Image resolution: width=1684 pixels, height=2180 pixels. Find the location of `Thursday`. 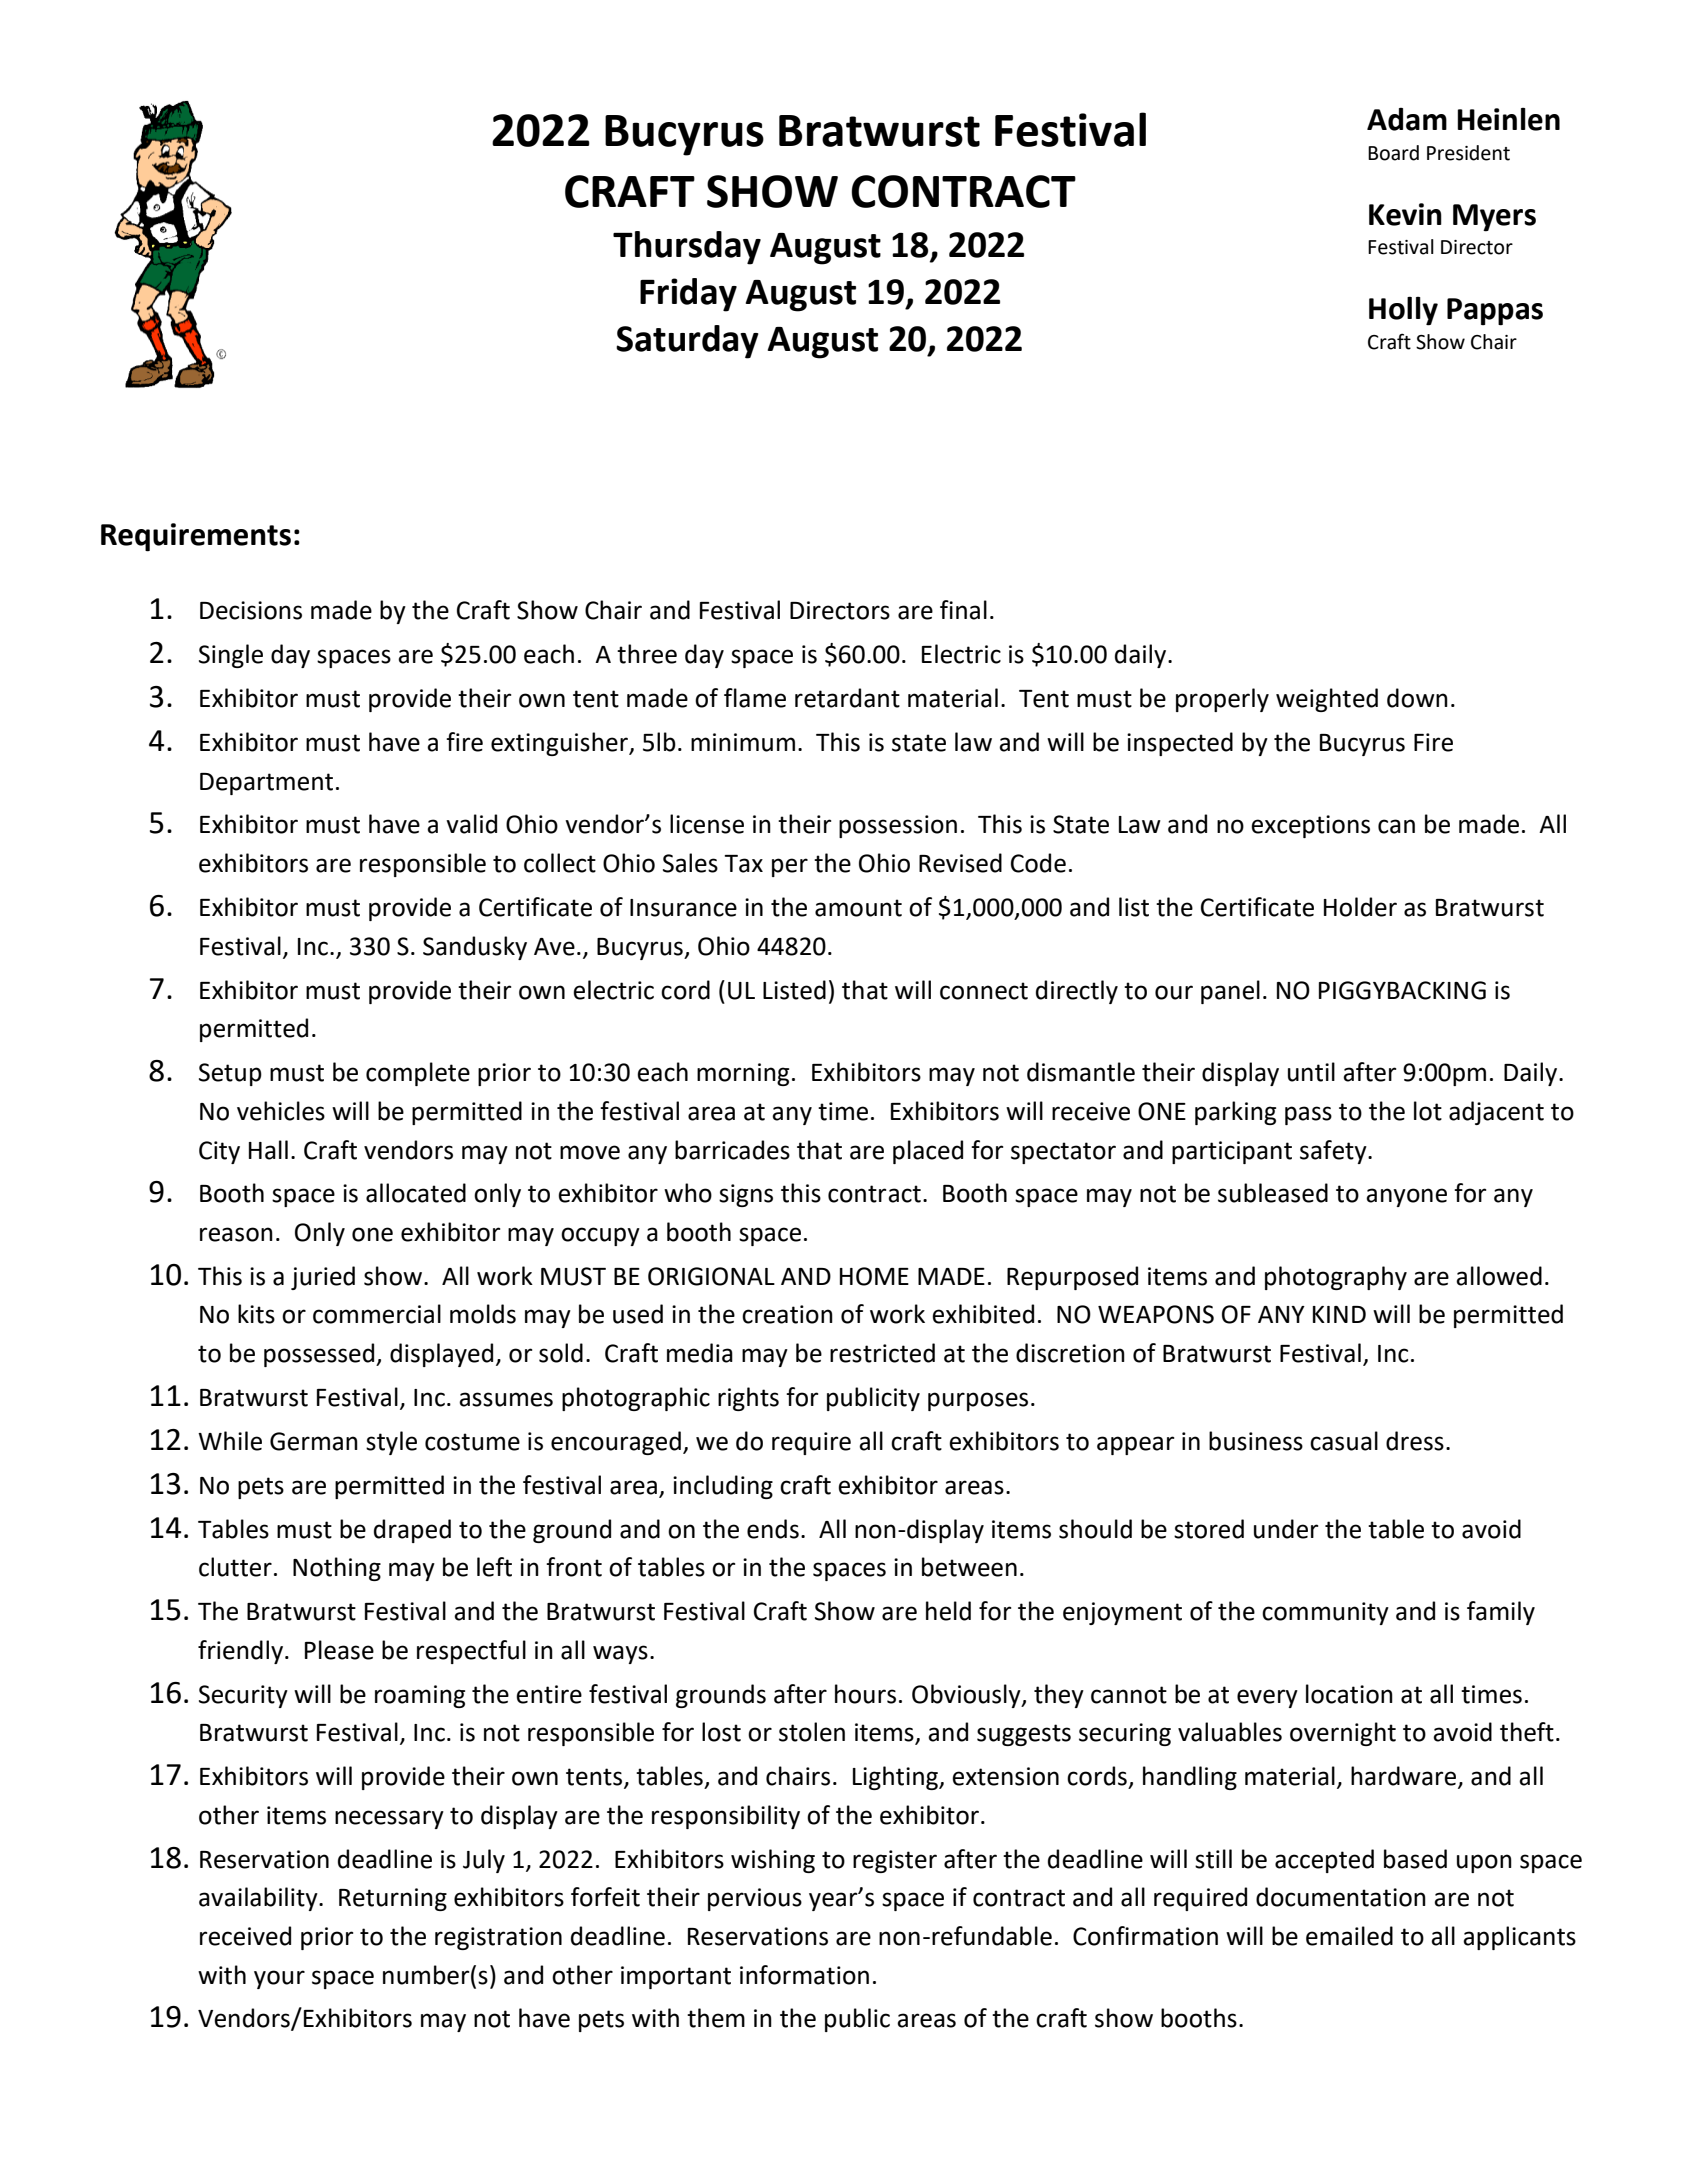

Thursday is located at coordinates (687, 248).
